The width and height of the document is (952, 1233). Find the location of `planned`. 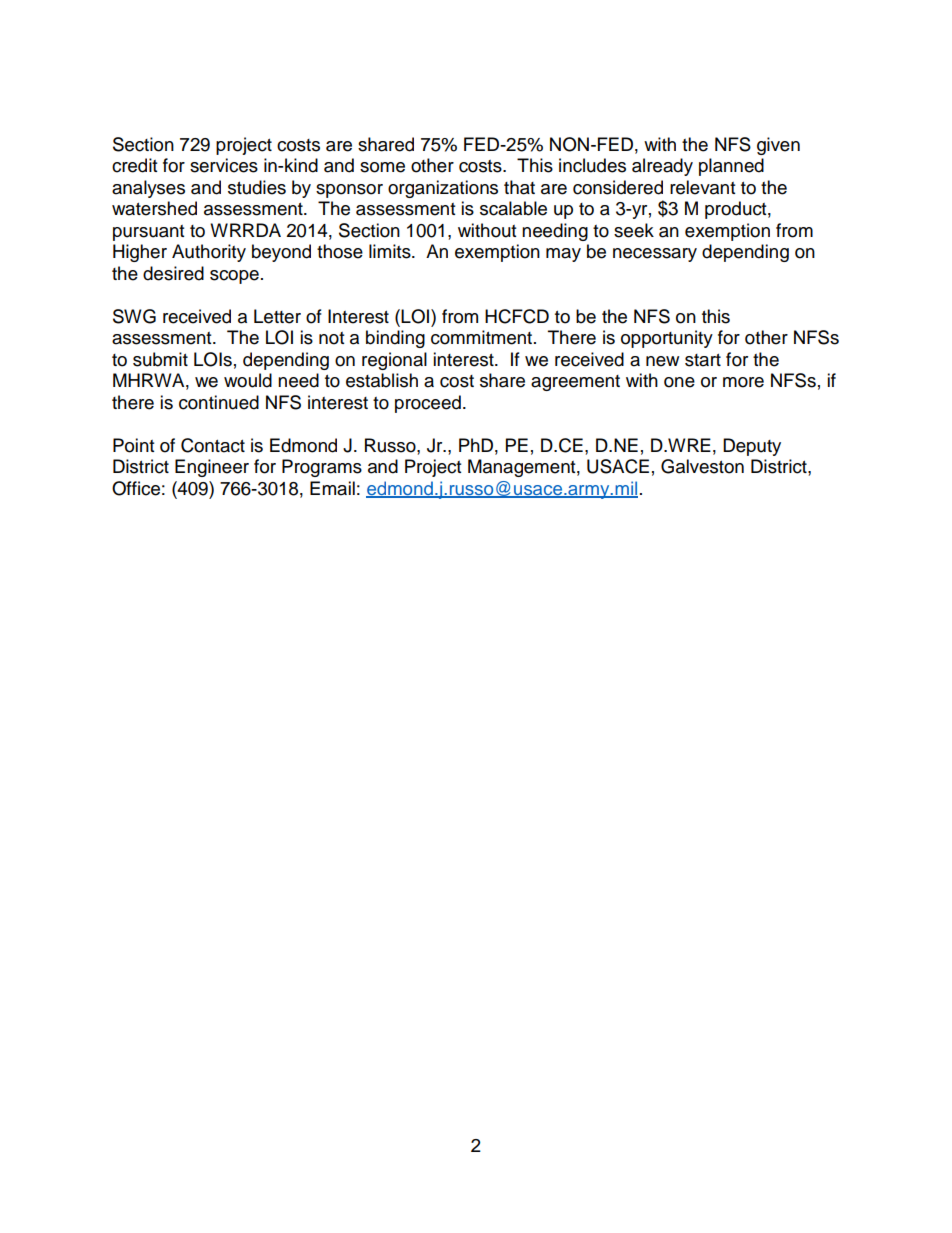

planned is located at coordinates (731, 167).
